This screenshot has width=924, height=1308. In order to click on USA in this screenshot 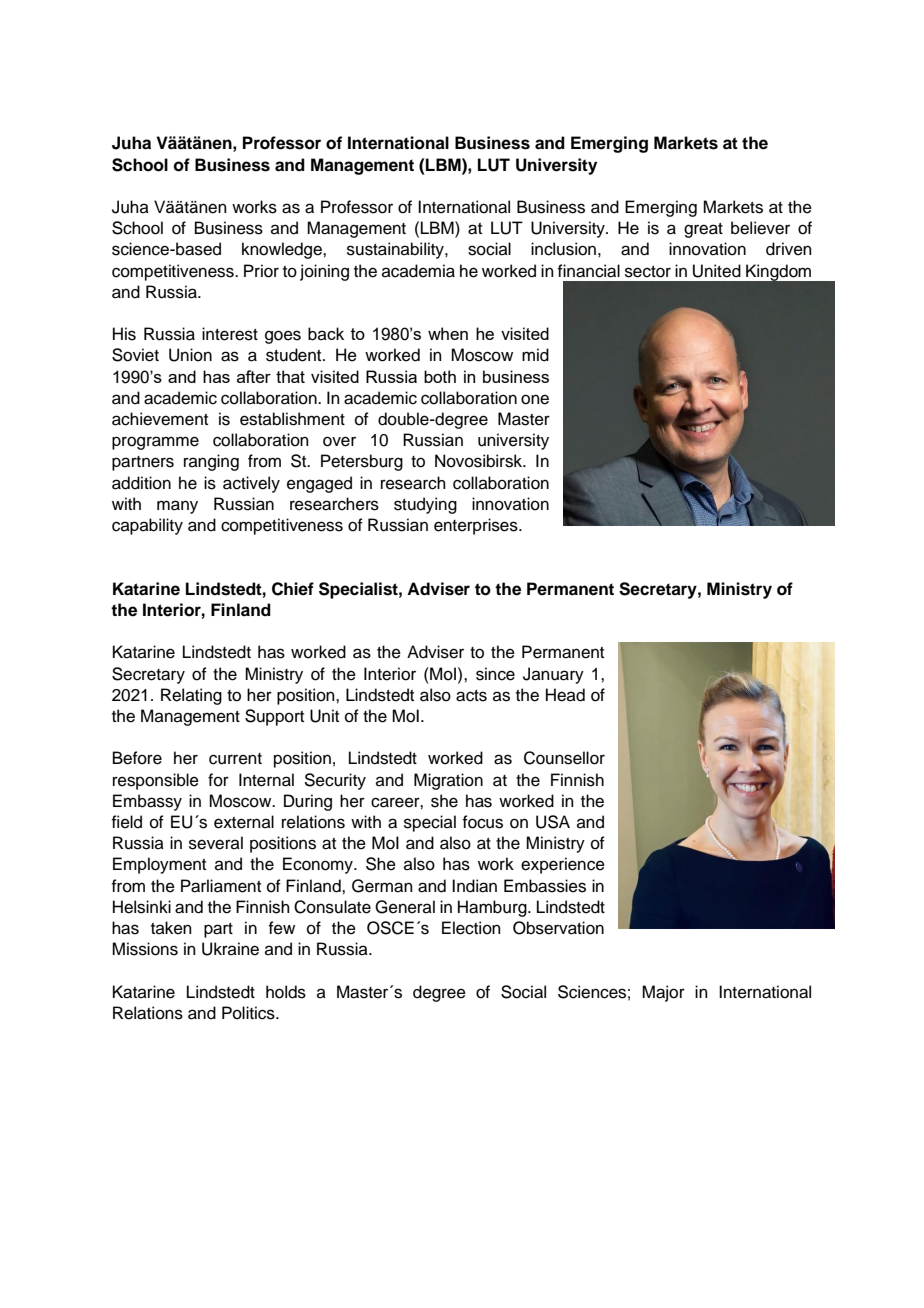, I will do `click(553, 822)`.
